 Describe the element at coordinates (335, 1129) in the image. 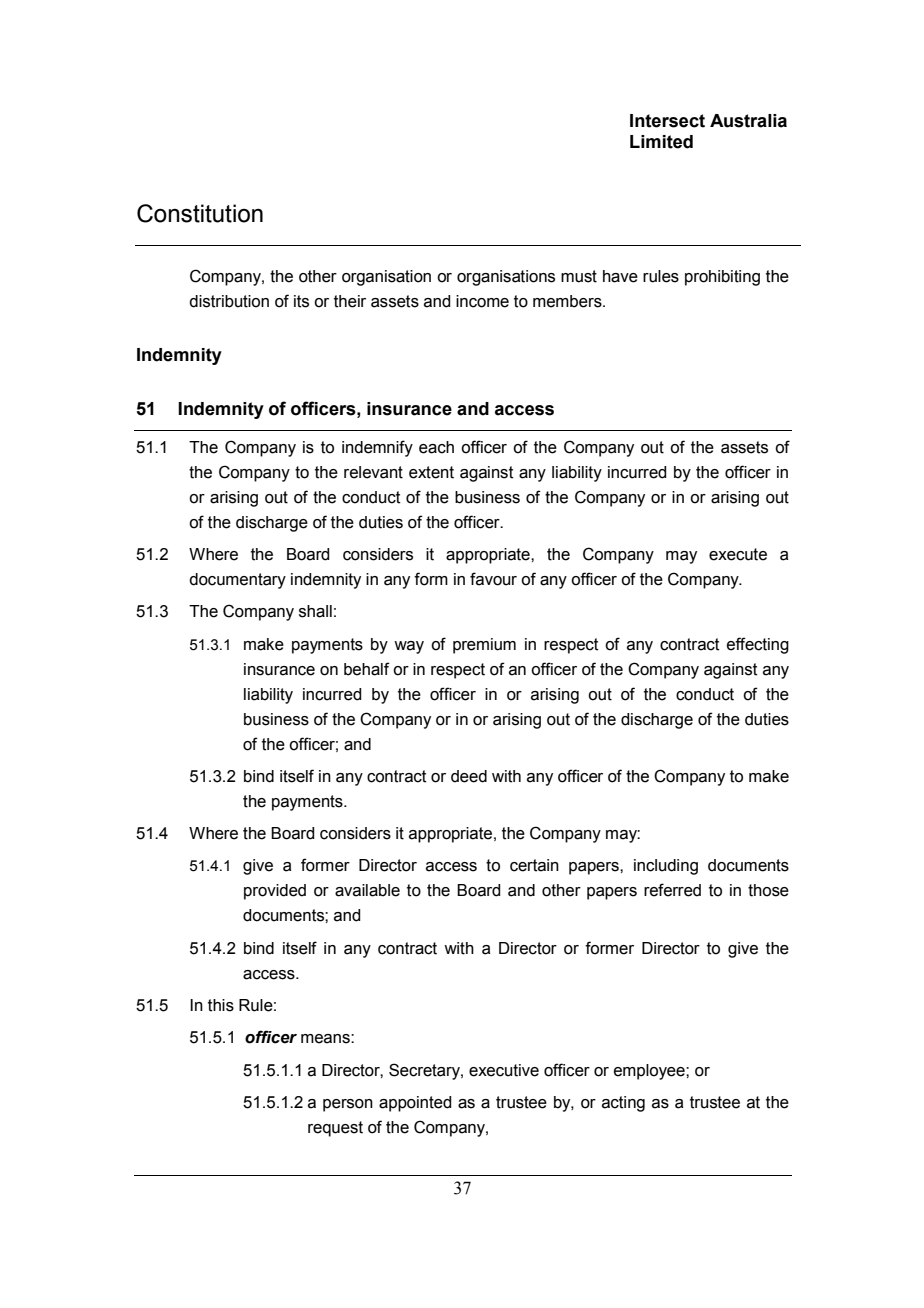

I see `request` at that location.
